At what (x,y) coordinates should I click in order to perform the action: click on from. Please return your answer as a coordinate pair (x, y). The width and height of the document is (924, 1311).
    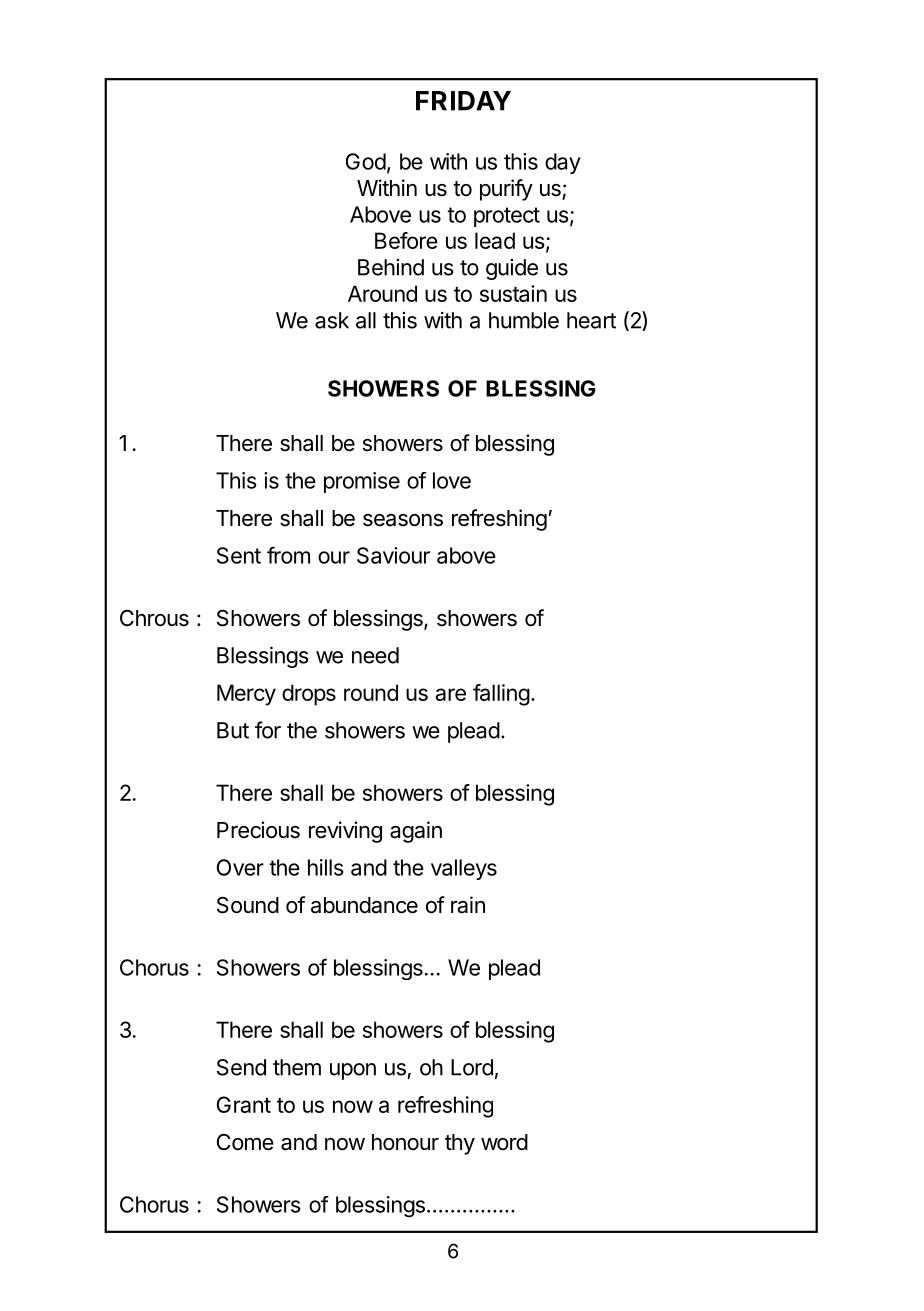
    Looking at the image, I should click on (288, 555).
